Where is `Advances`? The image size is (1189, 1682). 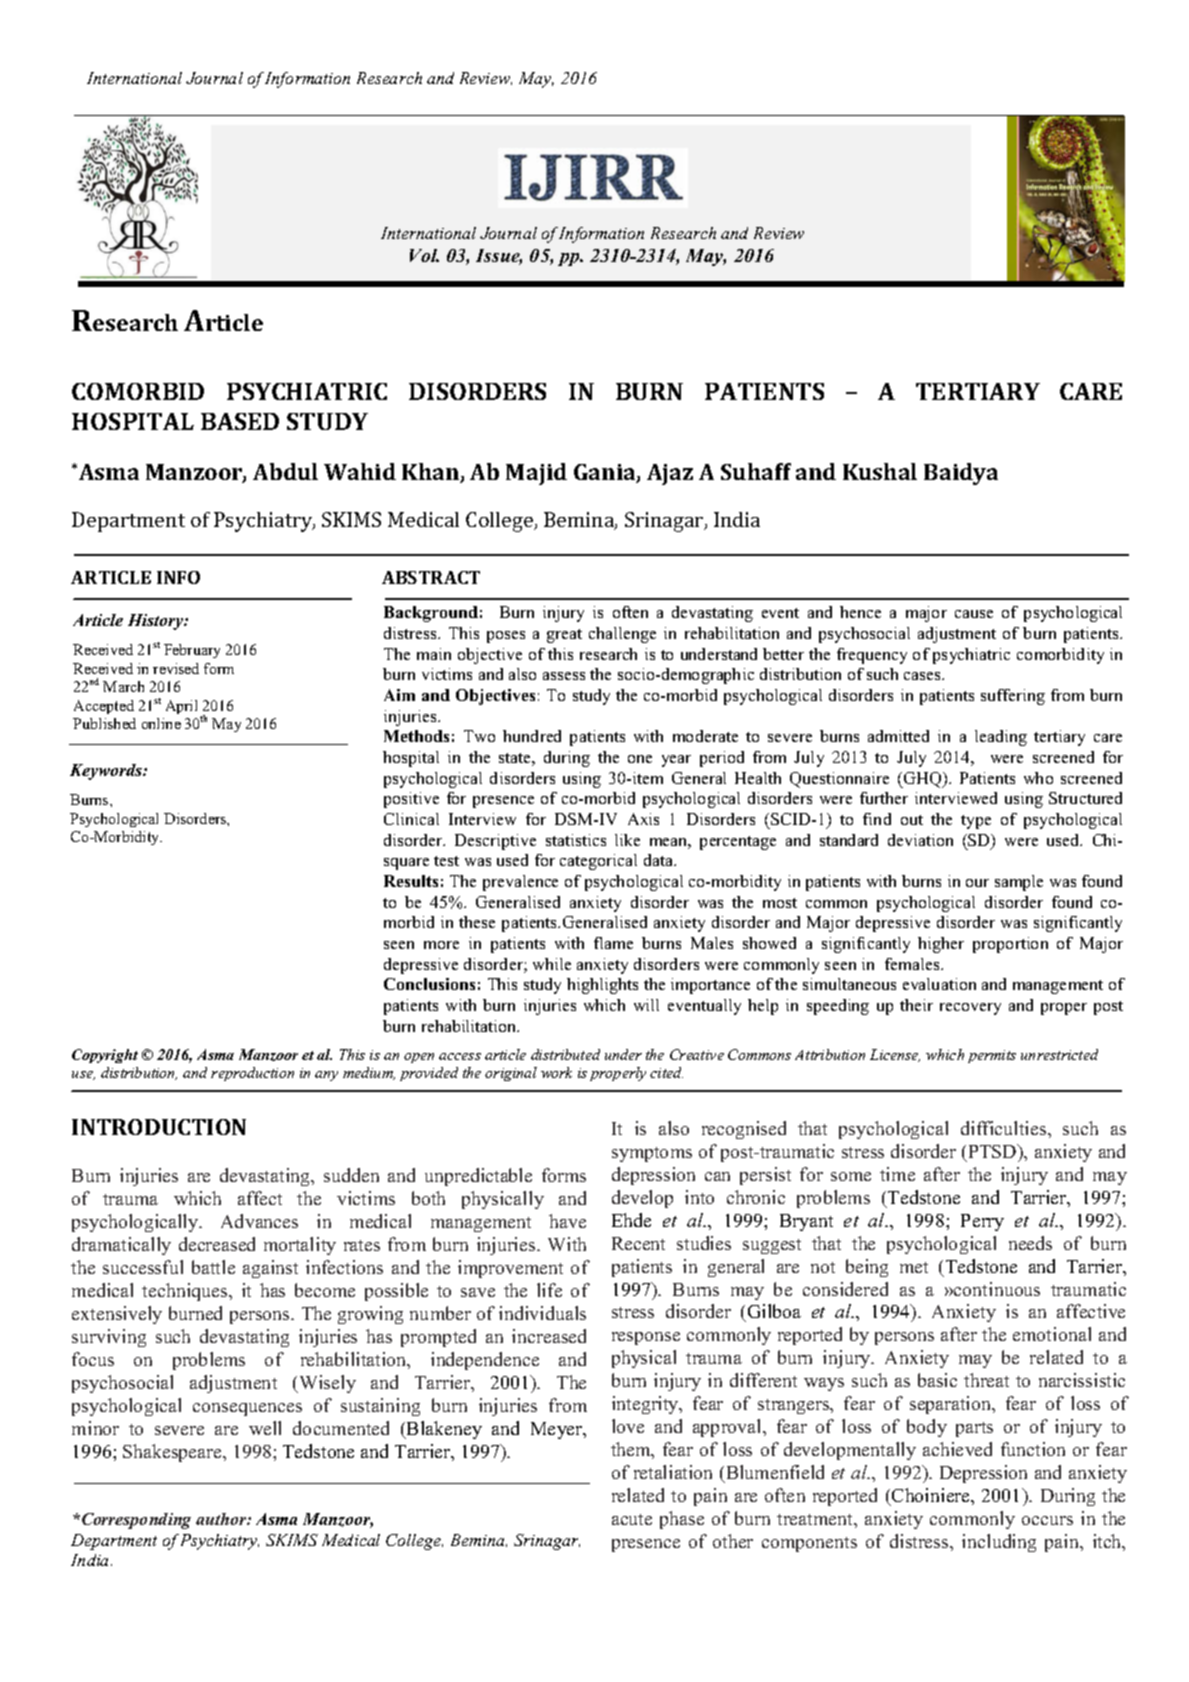 Advances is located at coordinates (259, 1221).
